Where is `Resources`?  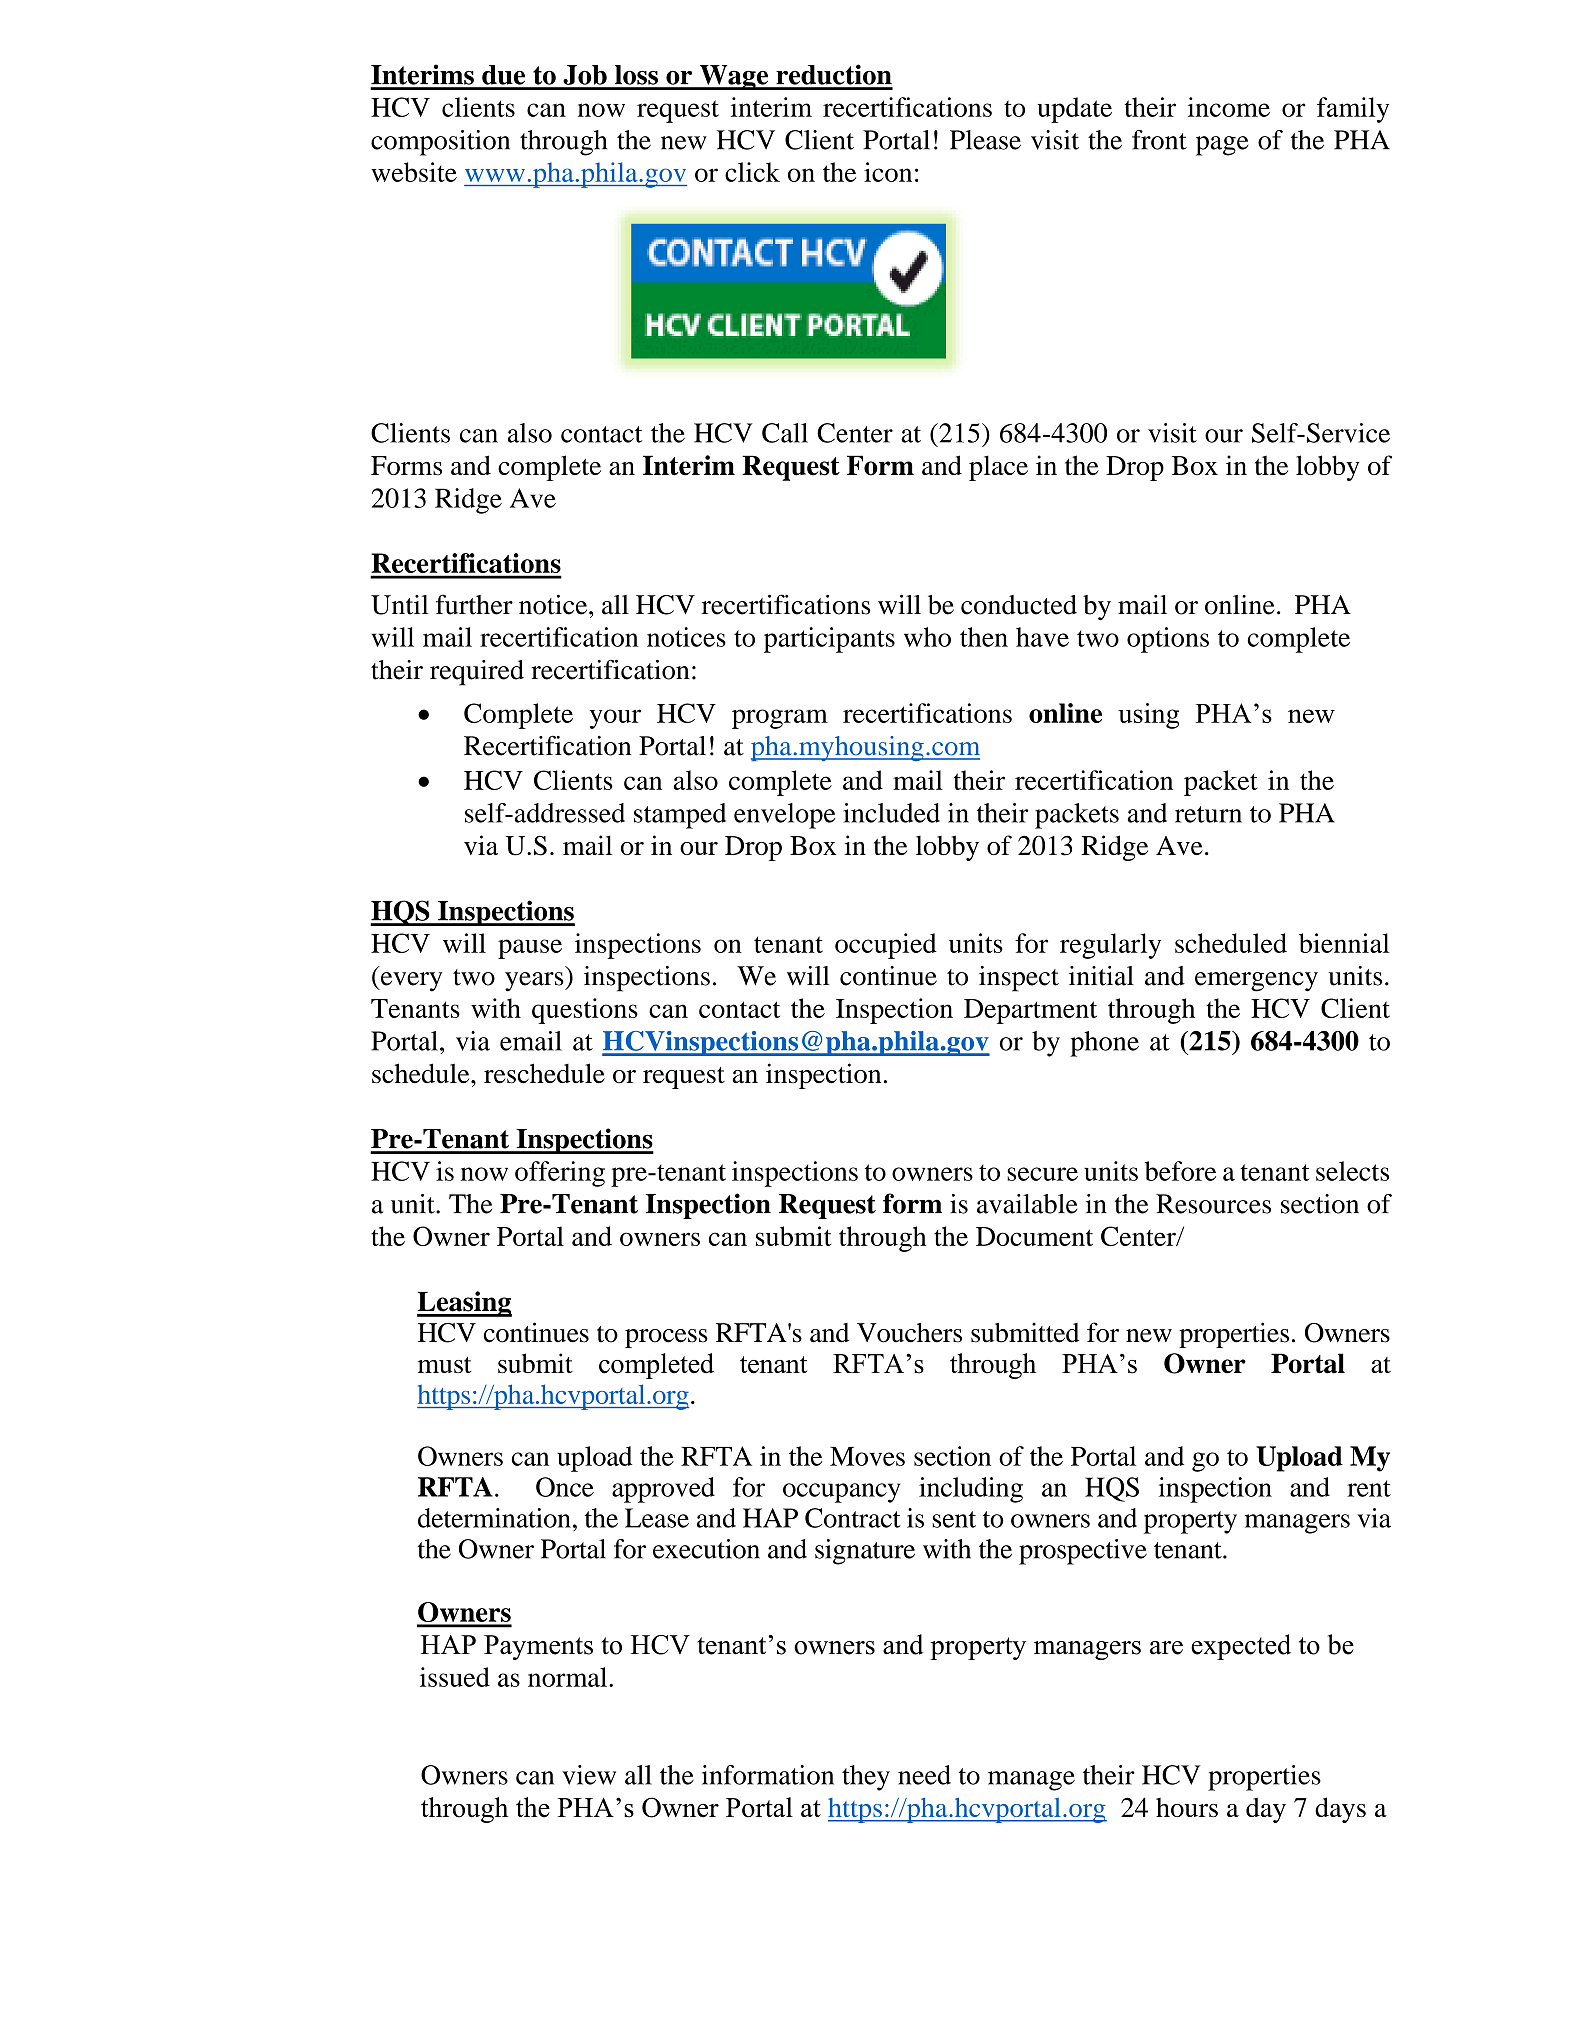
Resources is located at coordinates (1213, 1204).
